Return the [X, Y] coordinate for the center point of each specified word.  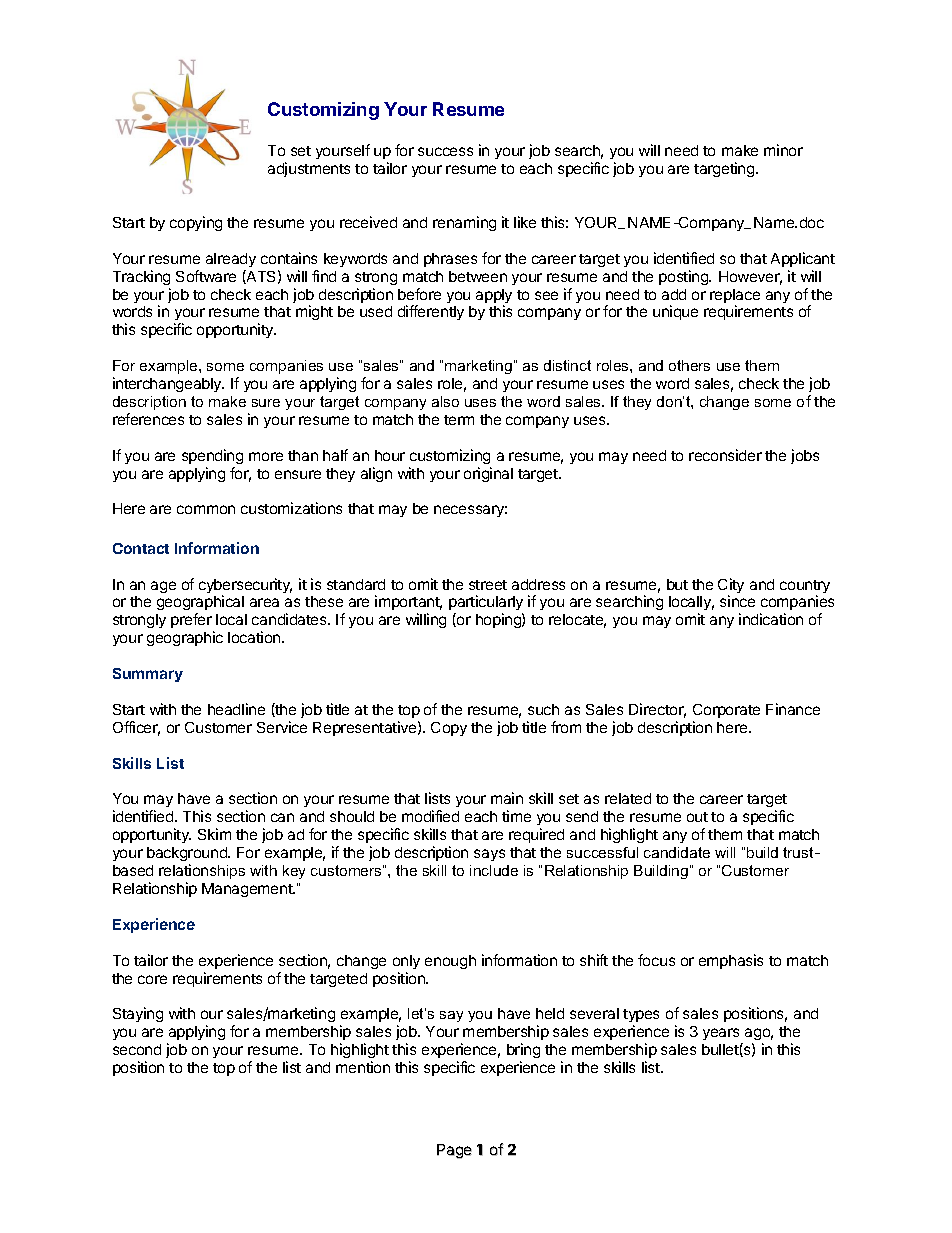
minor [783, 150]
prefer [192, 622]
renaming [464, 223]
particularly [486, 604]
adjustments [309, 169]
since [737, 601]
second [137, 1049]
